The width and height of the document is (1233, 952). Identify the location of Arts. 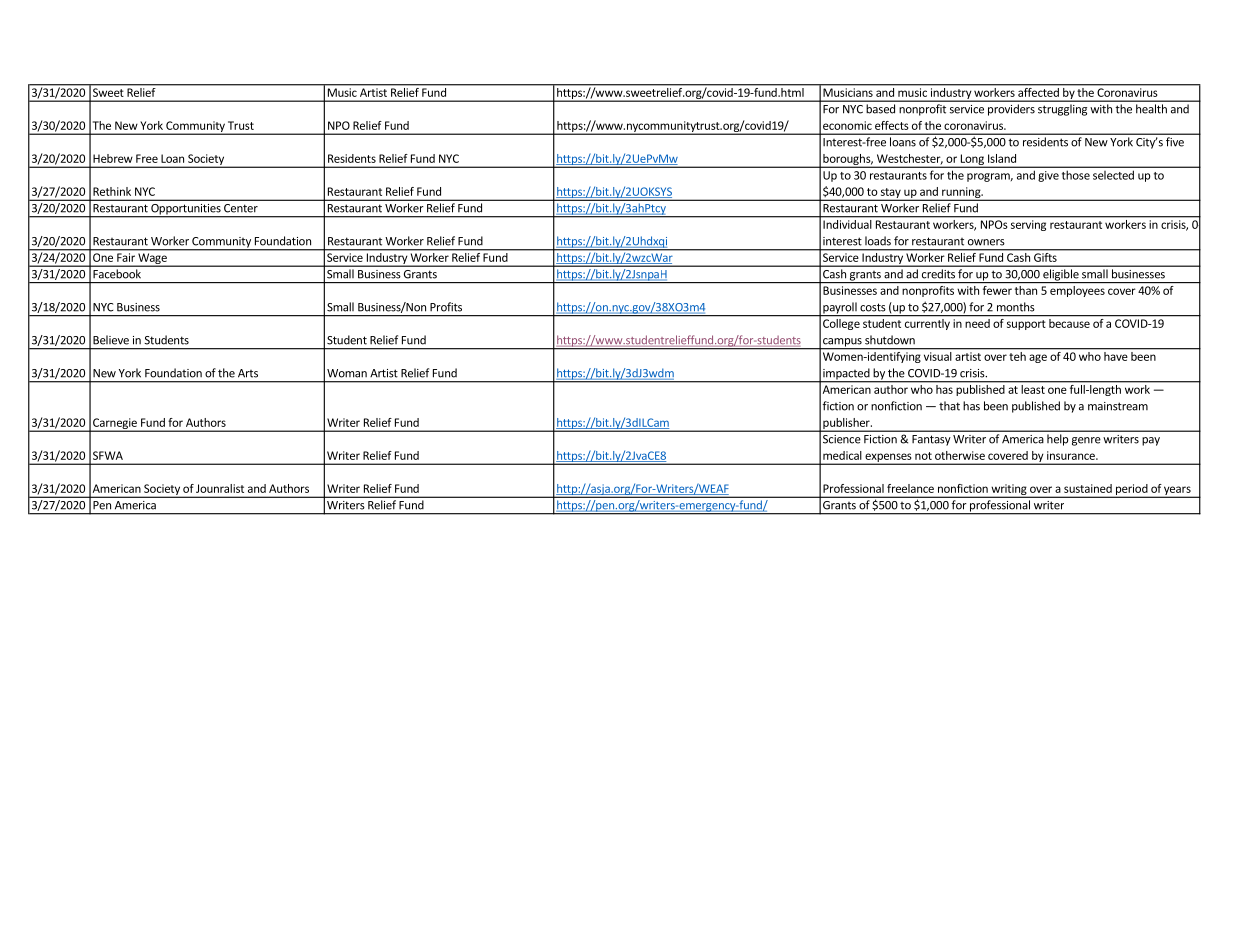
(248, 373).
